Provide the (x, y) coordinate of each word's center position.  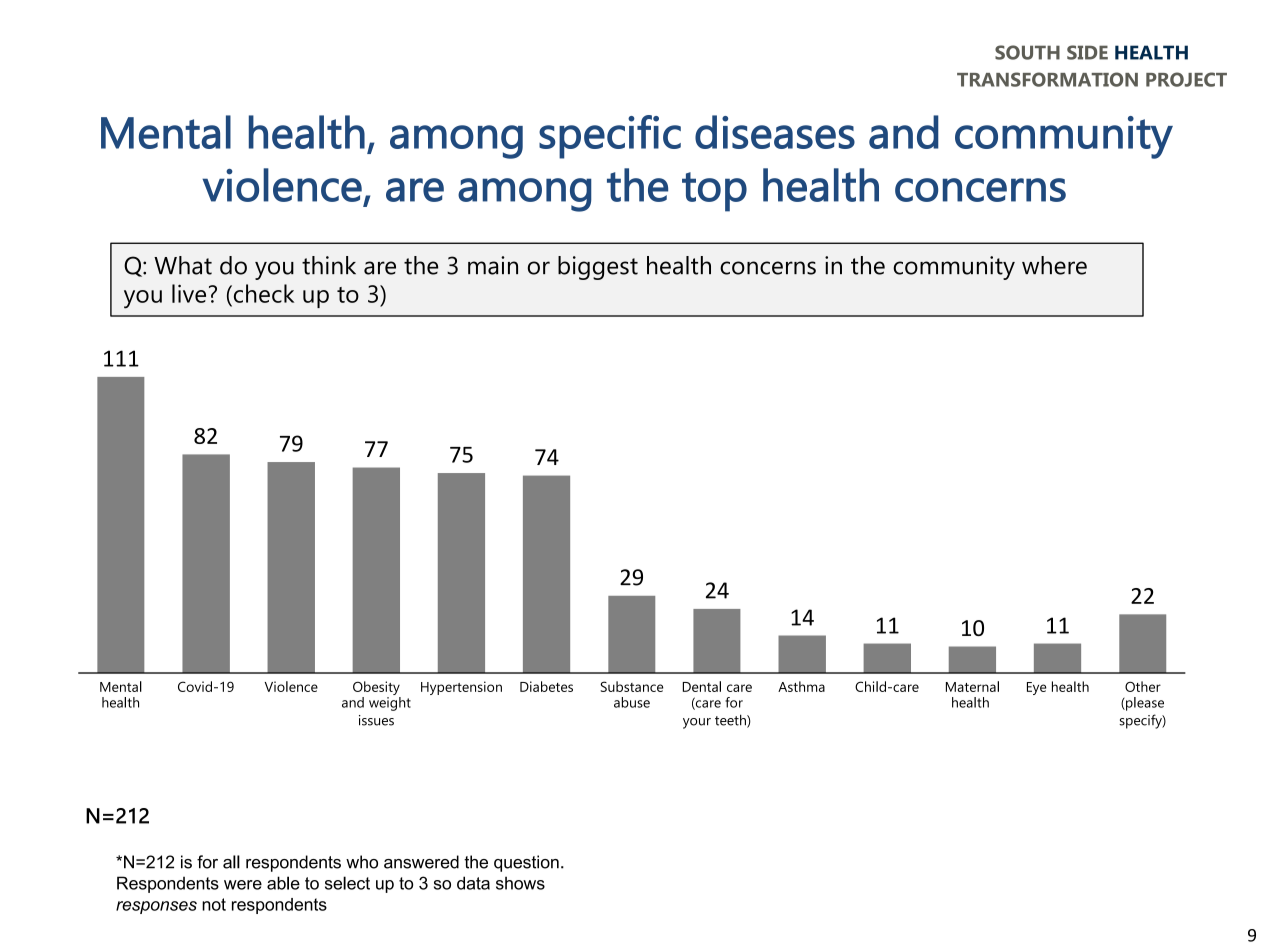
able (283, 883)
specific (610, 137)
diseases (775, 132)
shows (520, 883)
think (329, 265)
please (1144, 704)
